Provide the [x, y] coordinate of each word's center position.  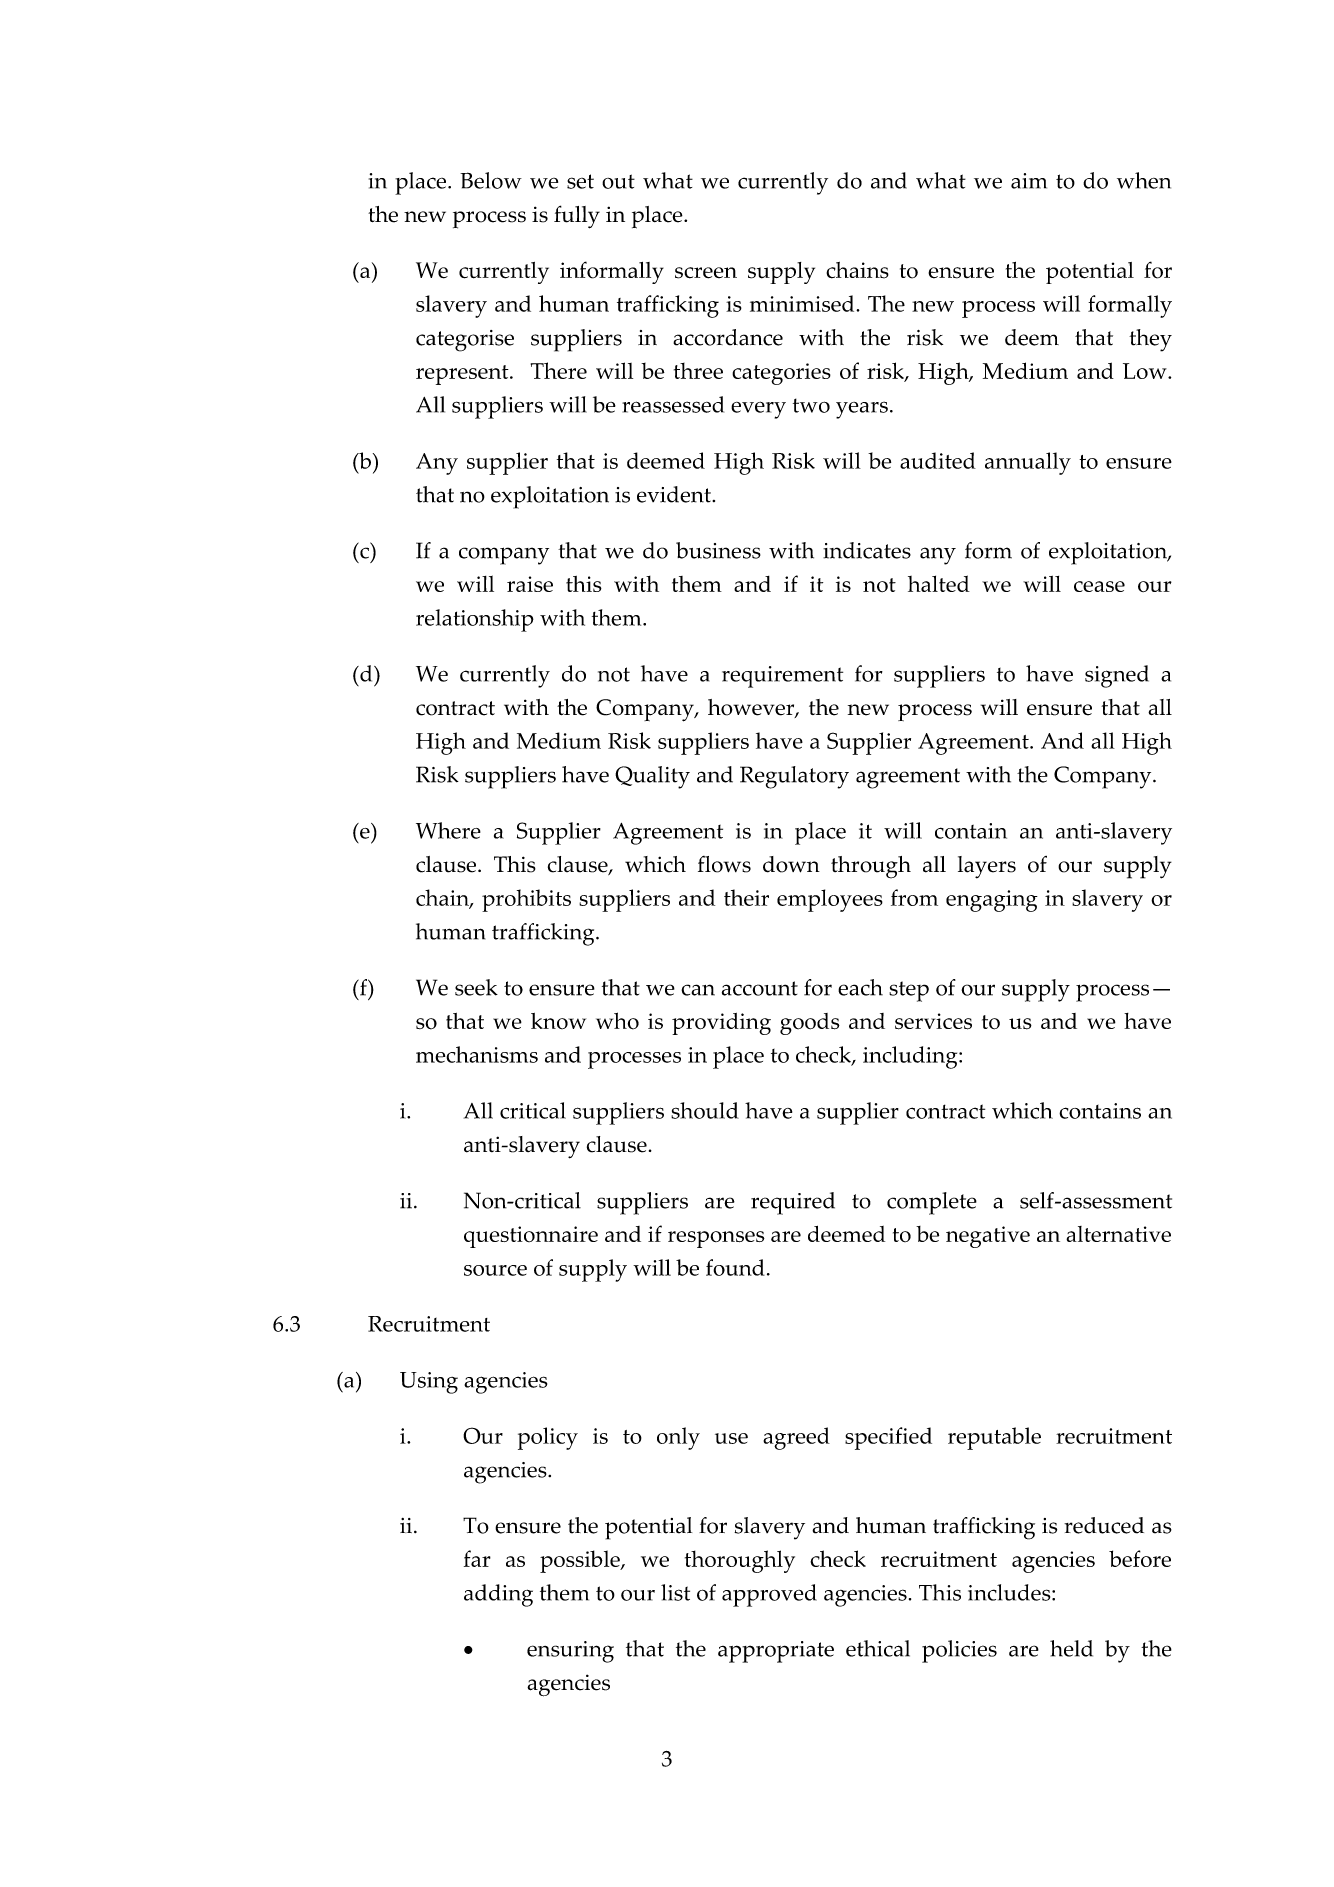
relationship [475, 620]
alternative [1118, 1234]
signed [1117, 676]
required [793, 1203]
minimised [803, 303]
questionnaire [531, 1237]
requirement [782, 677]
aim [1029, 181]
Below [491, 180]
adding [498, 1595]
